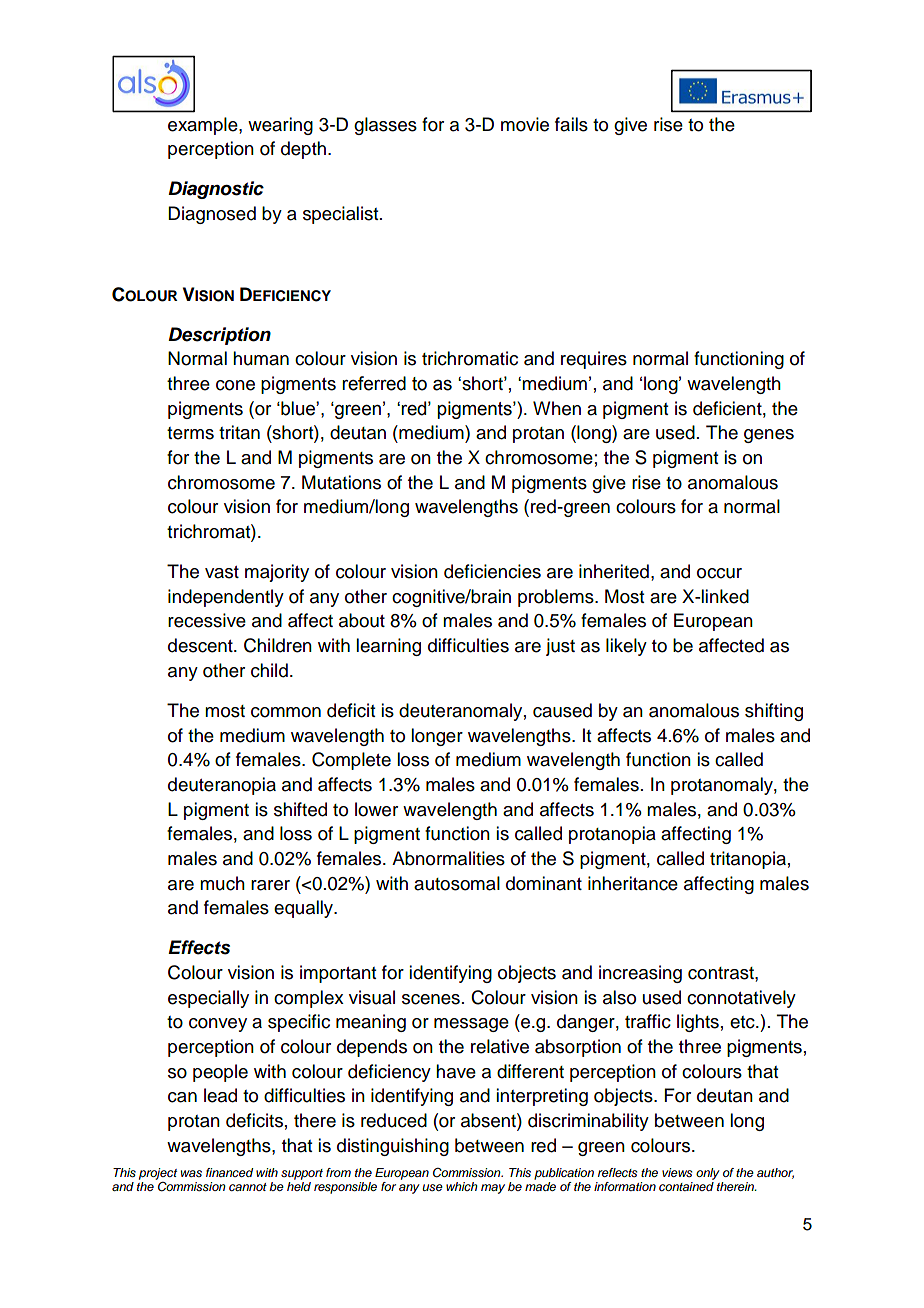  I want to click on fails, so click(571, 124).
